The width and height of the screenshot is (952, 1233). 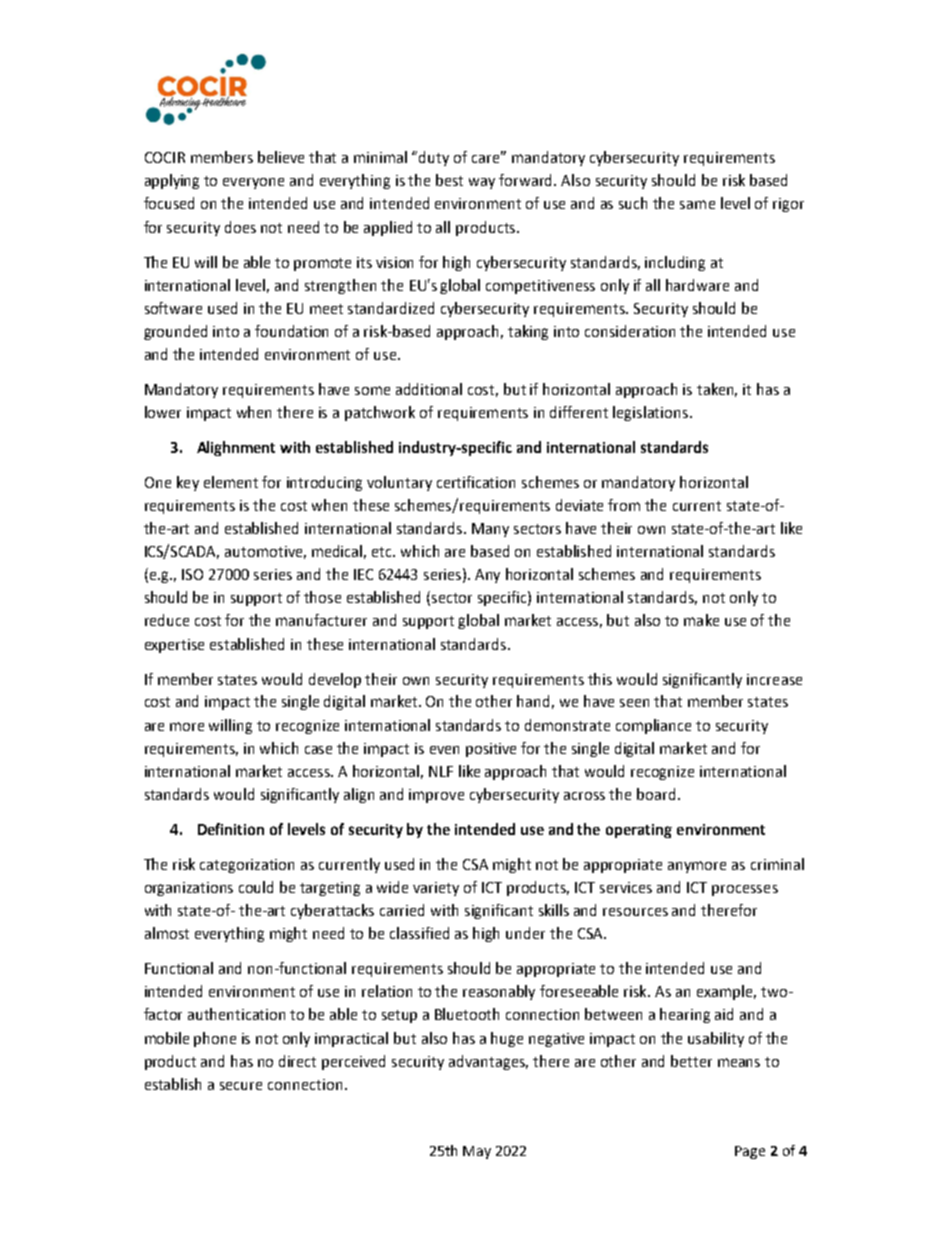 What do you see at coordinates (477, 1152) in the screenshot?
I see `May` at bounding box center [477, 1152].
